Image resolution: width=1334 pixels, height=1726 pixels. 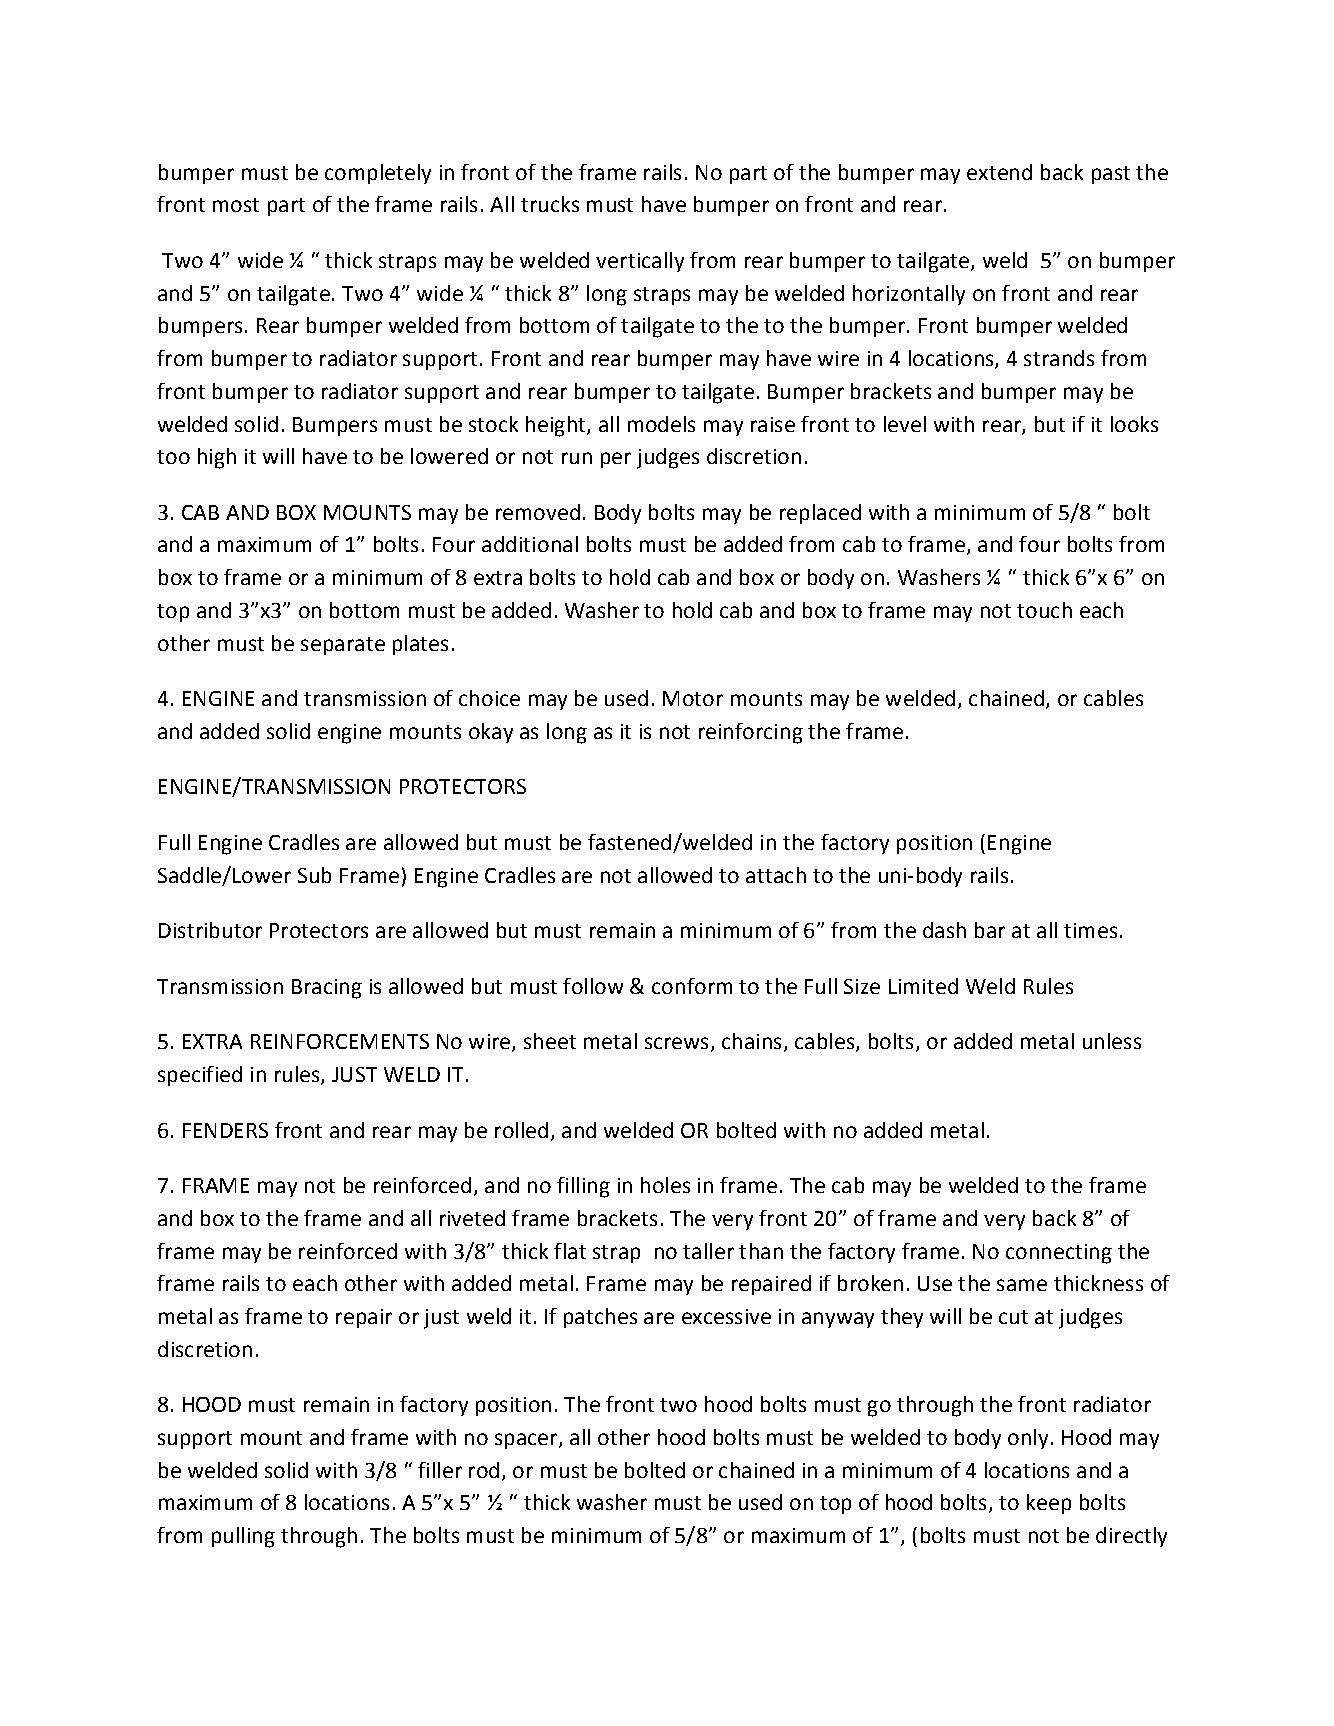 What do you see at coordinates (990, 930) in the screenshot?
I see `bar` at bounding box center [990, 930].
